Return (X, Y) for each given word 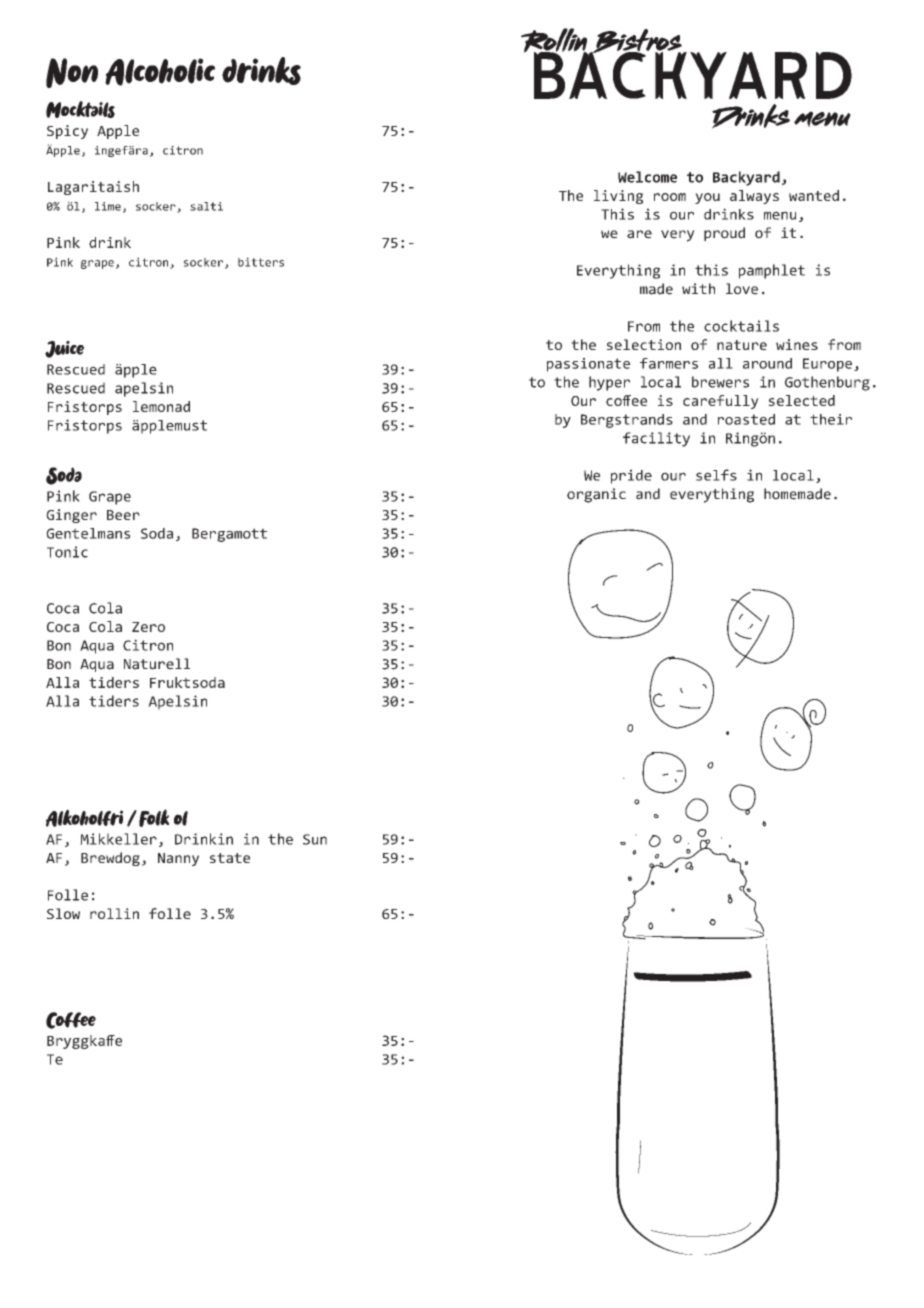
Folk (154, 818)
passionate (588, 365)
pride (631, 476)
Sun (315, 839)
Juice (64, 349)
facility (656, 439)
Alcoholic (160, 72)
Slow (63, 913)
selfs (716, 475)
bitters (261, 262)
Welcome (647, 177)
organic (596, 495)
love (742, 289)
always (754, 197)
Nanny (178, 859)
